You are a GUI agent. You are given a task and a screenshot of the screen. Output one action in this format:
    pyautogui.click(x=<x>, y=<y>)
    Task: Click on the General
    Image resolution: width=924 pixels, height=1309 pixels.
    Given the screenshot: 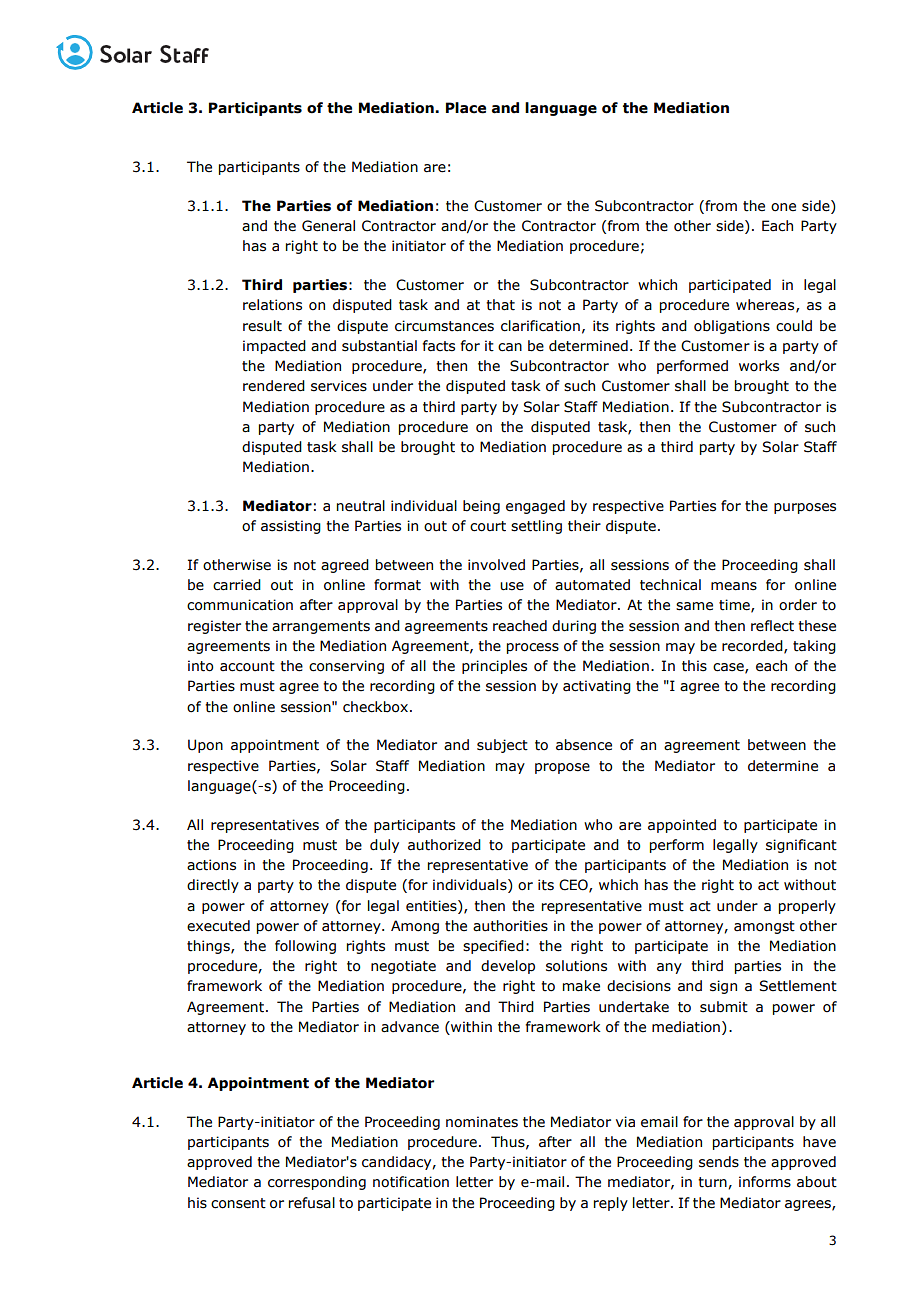 What is the action you would take?
    pyautogui.click(x=328, y=226)
